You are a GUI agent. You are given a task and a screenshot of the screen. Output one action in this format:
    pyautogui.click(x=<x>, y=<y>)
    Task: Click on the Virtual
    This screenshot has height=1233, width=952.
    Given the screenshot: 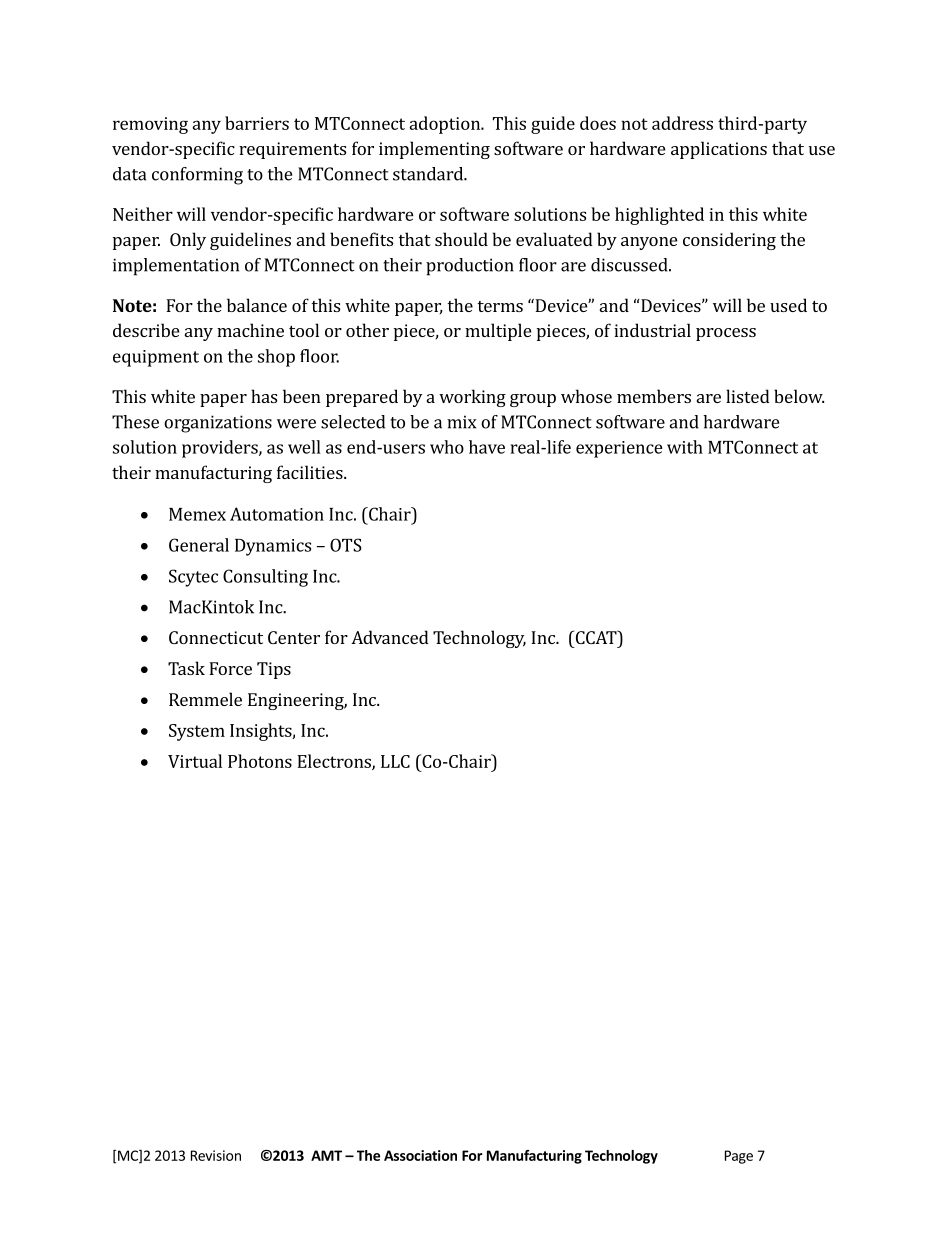 What is the action you would take?
    pyautogui.click(x=195, y=761)
